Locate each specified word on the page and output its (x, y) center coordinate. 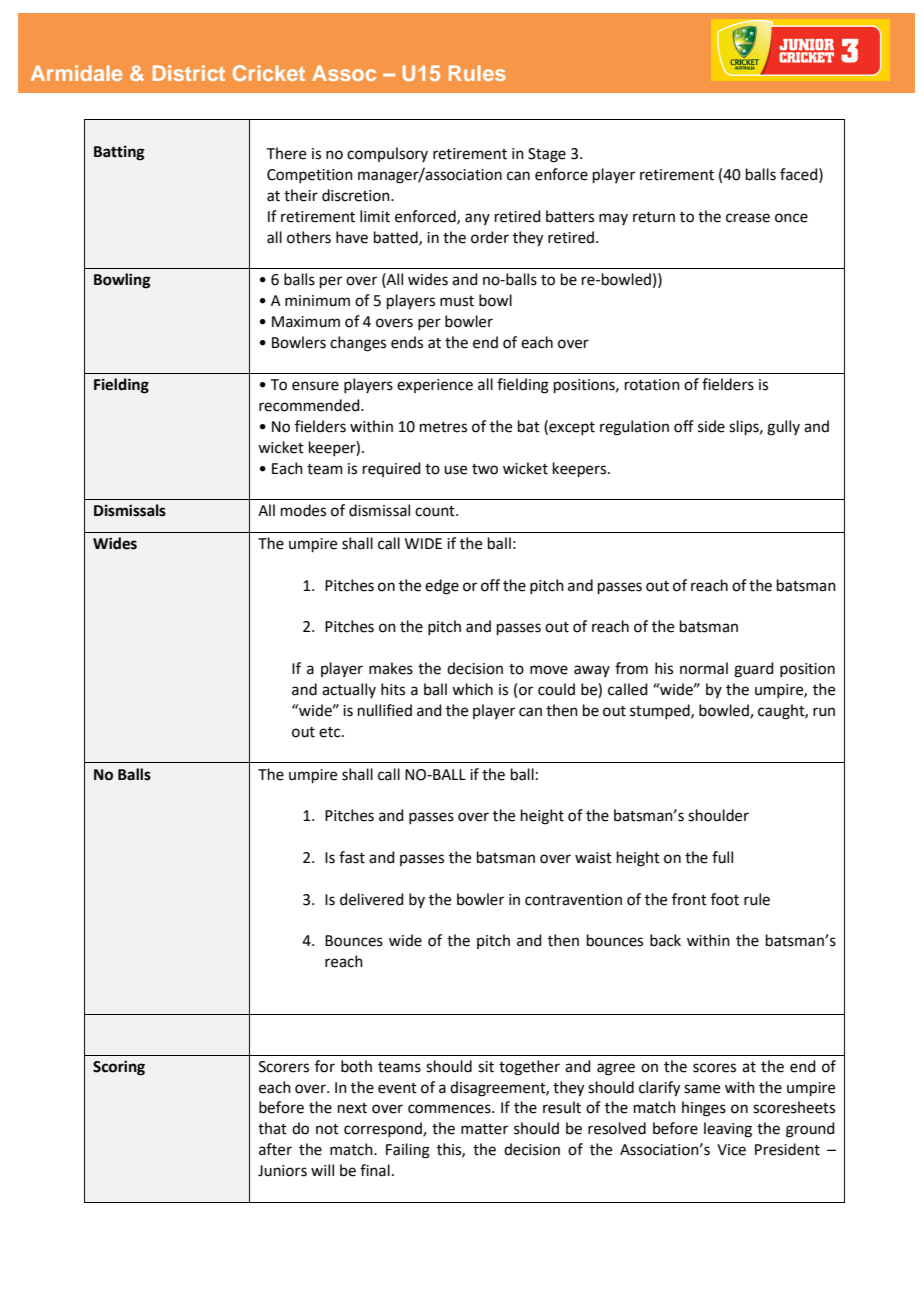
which (472, 689)
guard (754, 670)
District (189, 73)
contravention (573, 900)
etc (331, 732)
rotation (652, 385)
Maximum (306, 322)
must (457, 301)
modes (303, 510)
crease (748, 218)
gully (783, 428)
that (272, 1128)
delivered (372, 899)
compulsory (387, 154)
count (436, 511)
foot (725, 899)
